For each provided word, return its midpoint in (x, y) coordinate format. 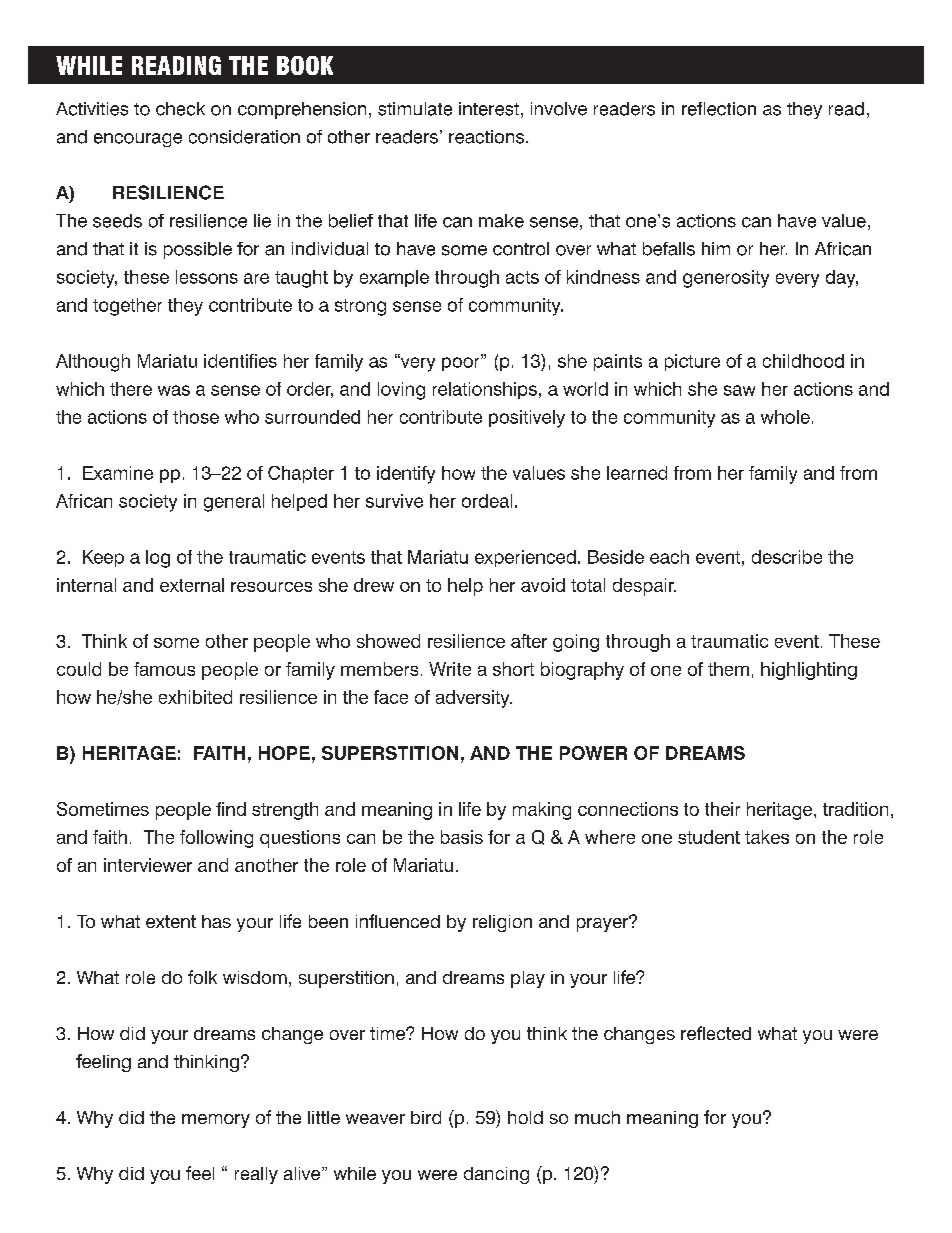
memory (216, 1121)
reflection (719, 109)
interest (489, 109)
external (192, 585)
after (529, 641)
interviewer (148, 865)
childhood (803, 361)
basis (462, 837)
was (174, 390)
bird (426, 1117)
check (180, 109)
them (728, 669)
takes (767, 837)
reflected (716, 1033)
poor (462, 363)
